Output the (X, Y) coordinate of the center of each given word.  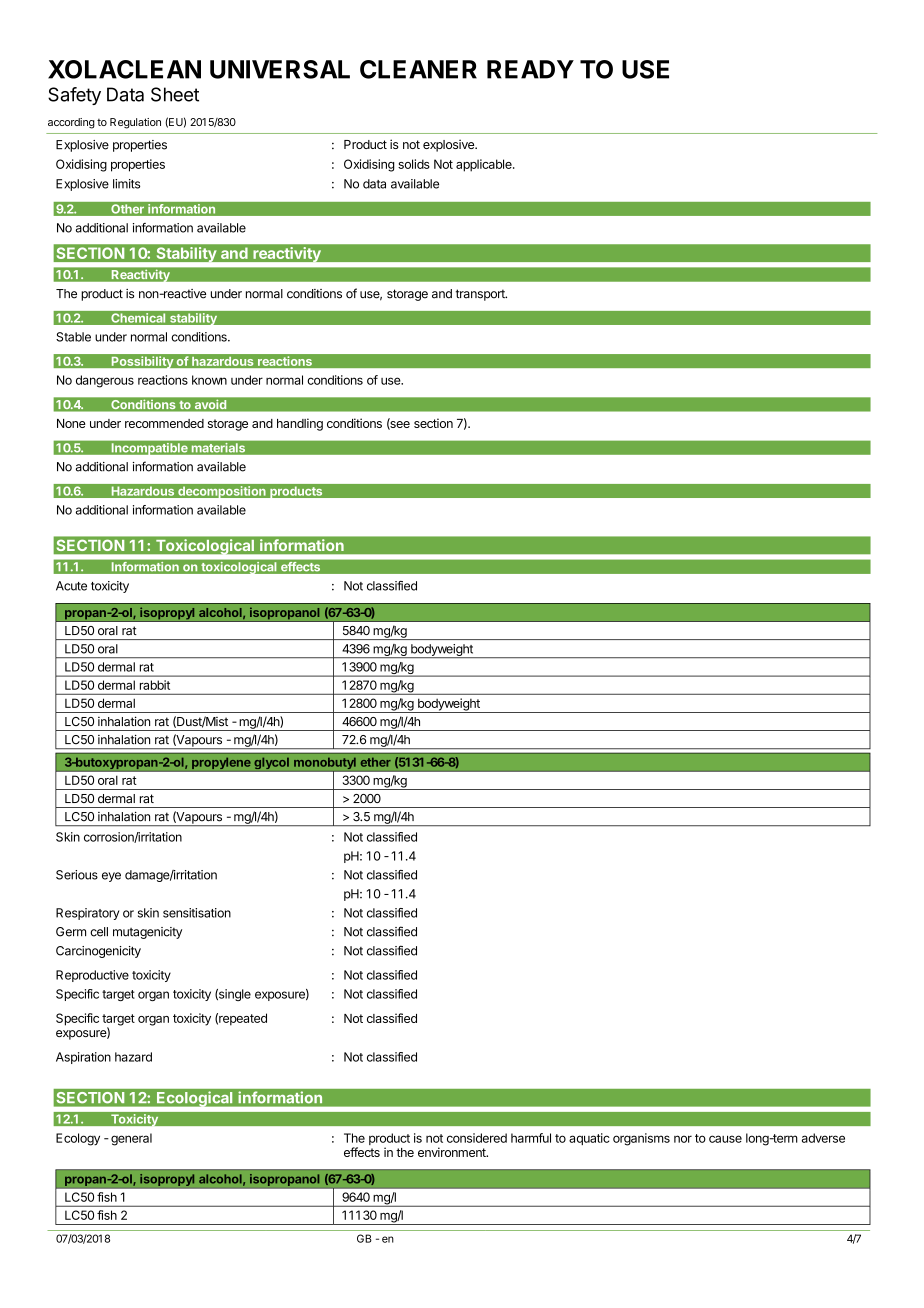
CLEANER (418, 69)
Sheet (175, 94)
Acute (71, 586)
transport (481, 295)
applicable (485, 165)
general (131, 1139)
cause (725, 1139)
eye (111, 877)
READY (530, 69)
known (209, 380)
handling (300, 424)
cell (99, 932)
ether (376, 762)
